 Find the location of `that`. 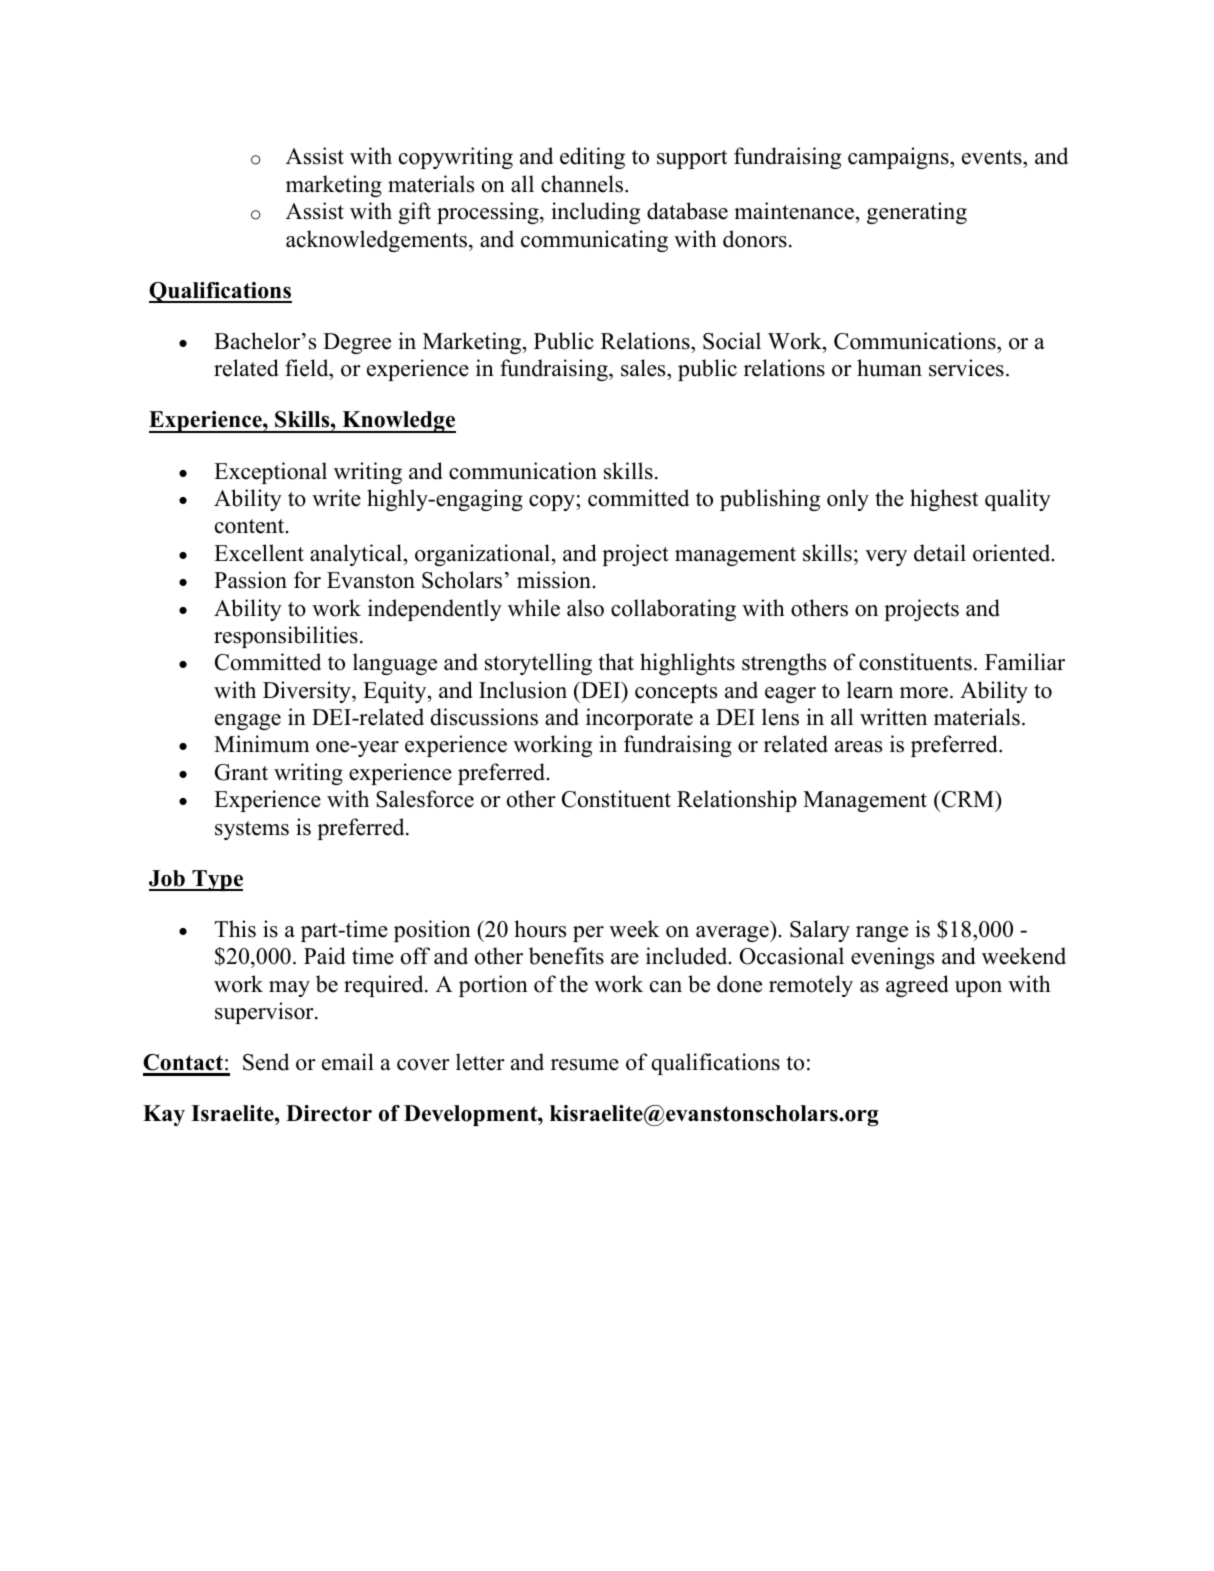

that is located at coordinates (616, 661).
